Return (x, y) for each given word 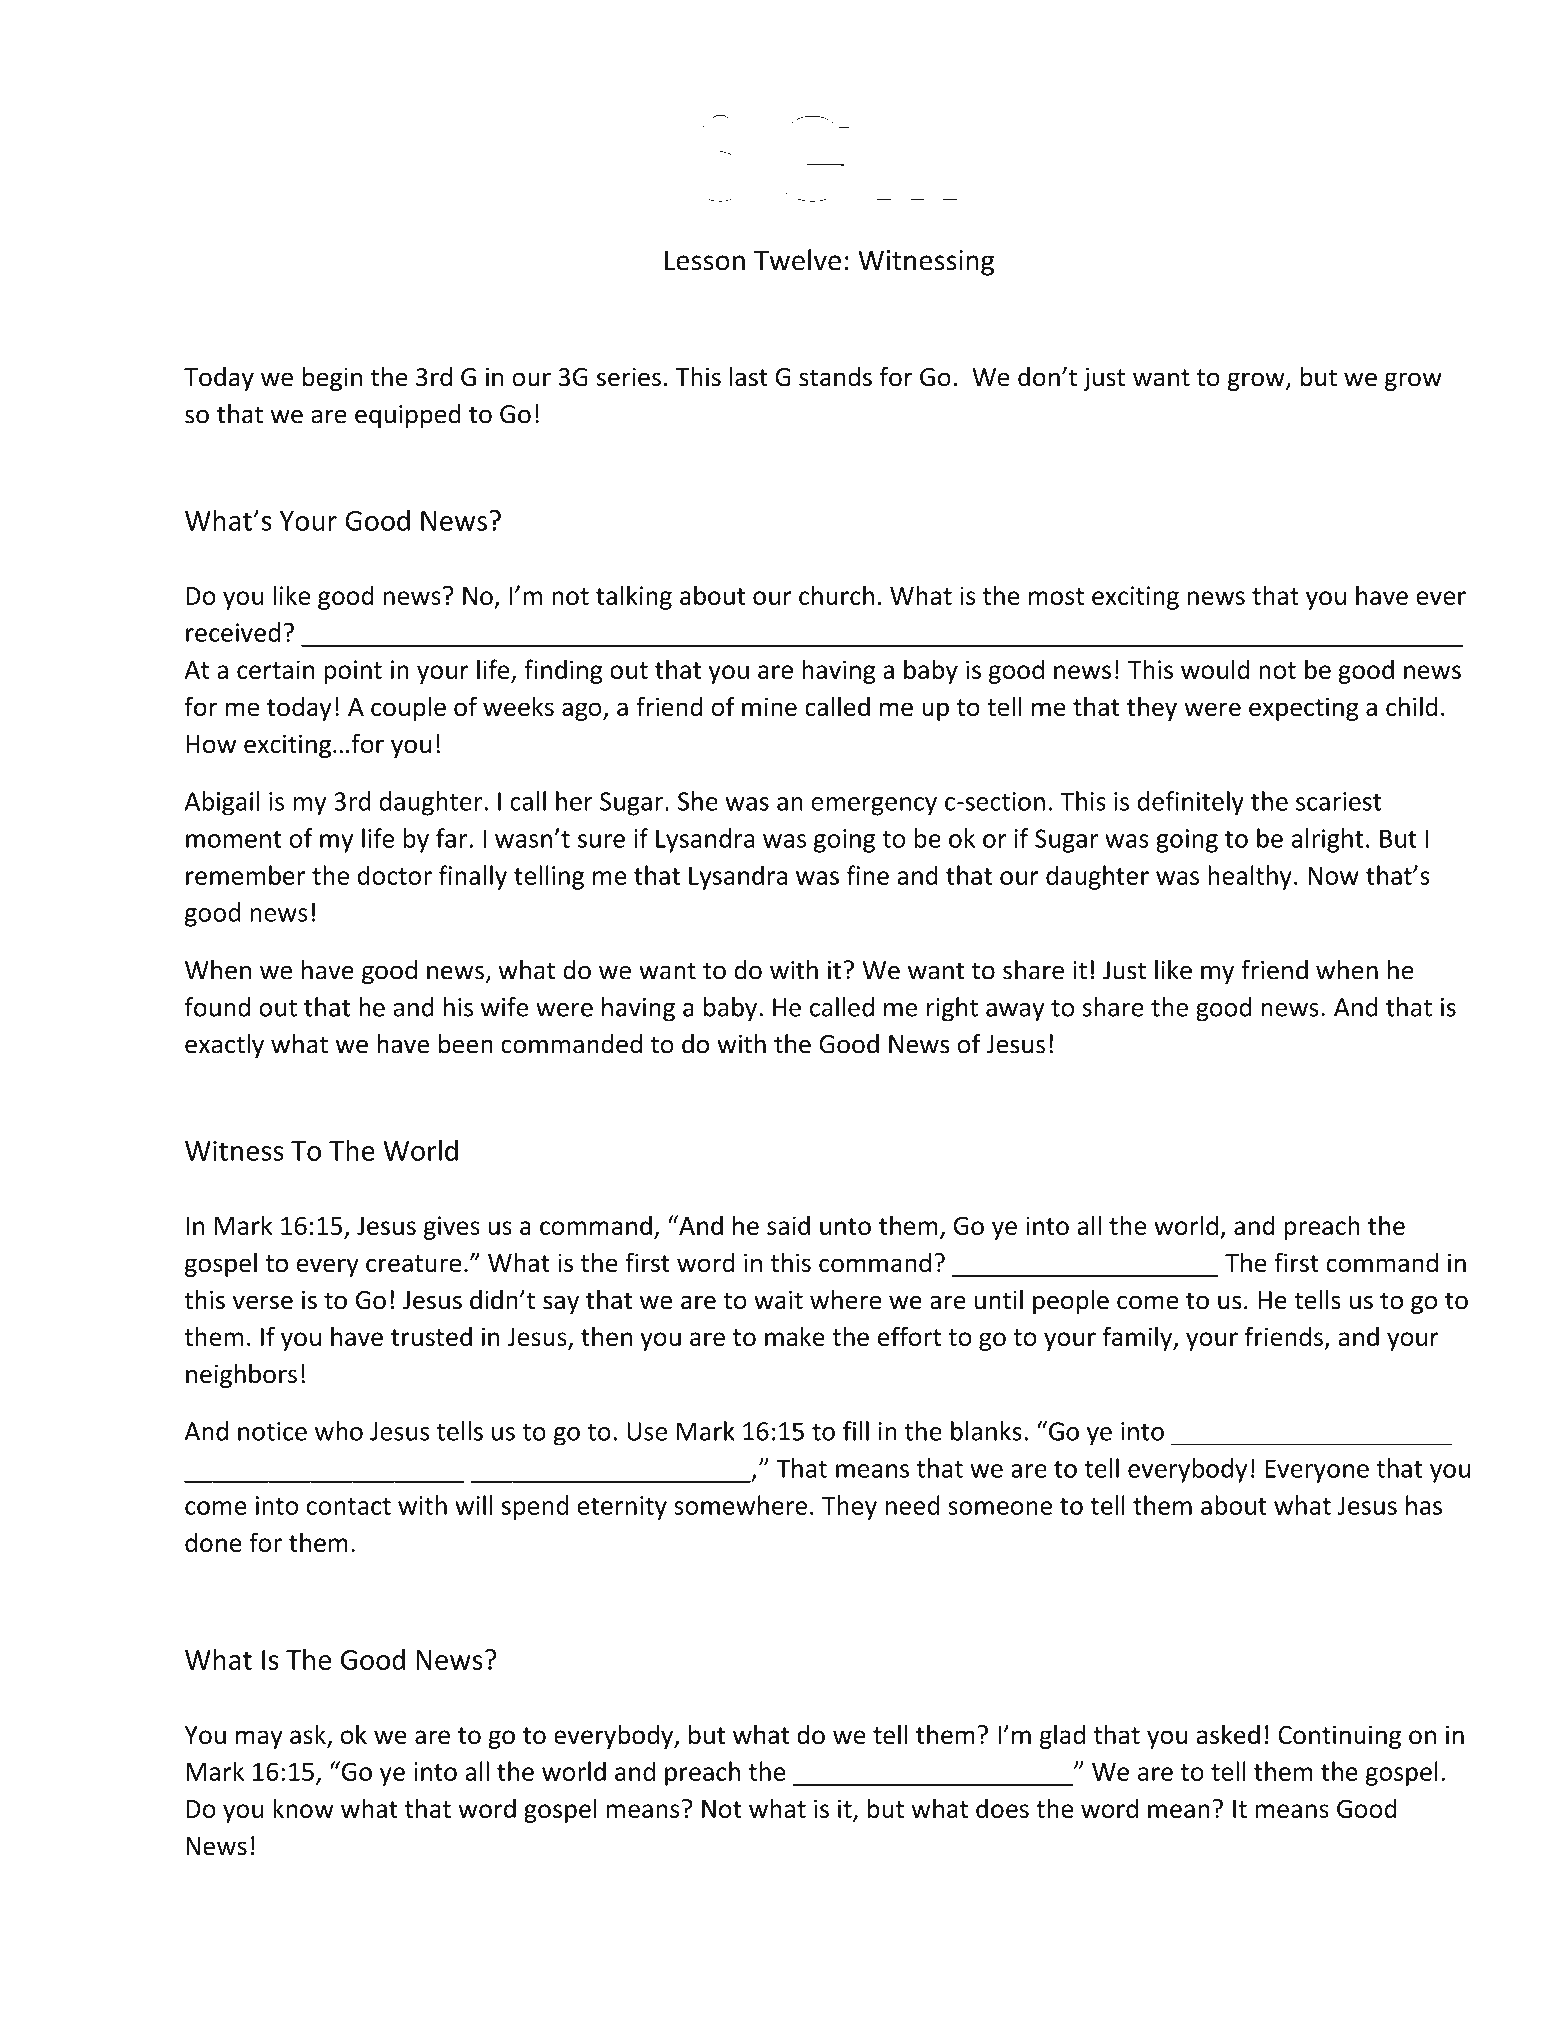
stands (835, 377)
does (1002, 1808)
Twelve (797, 260)
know (303, 1808)
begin (332, 379)
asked (1228, 1734)
